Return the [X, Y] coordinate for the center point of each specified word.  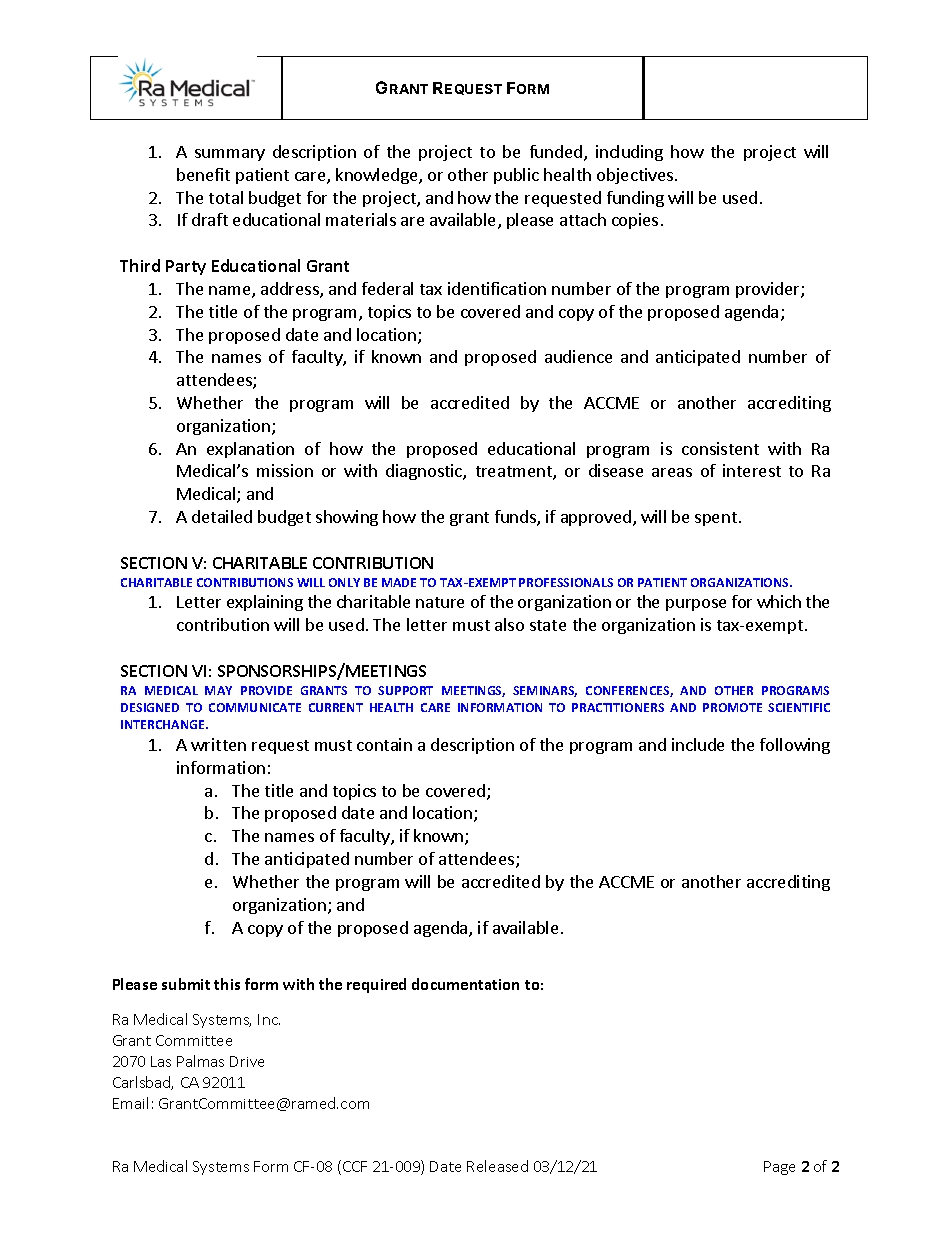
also [509, 624]
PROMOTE [732, 707]
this [227, 984]
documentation [465, 984]
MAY [218, 690]
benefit [203, 174]
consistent [720, 448]
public [516, 176]
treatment [515, 473]
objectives [635, 176]
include [698, 744]
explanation [250, 450]
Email [130, 1103]
